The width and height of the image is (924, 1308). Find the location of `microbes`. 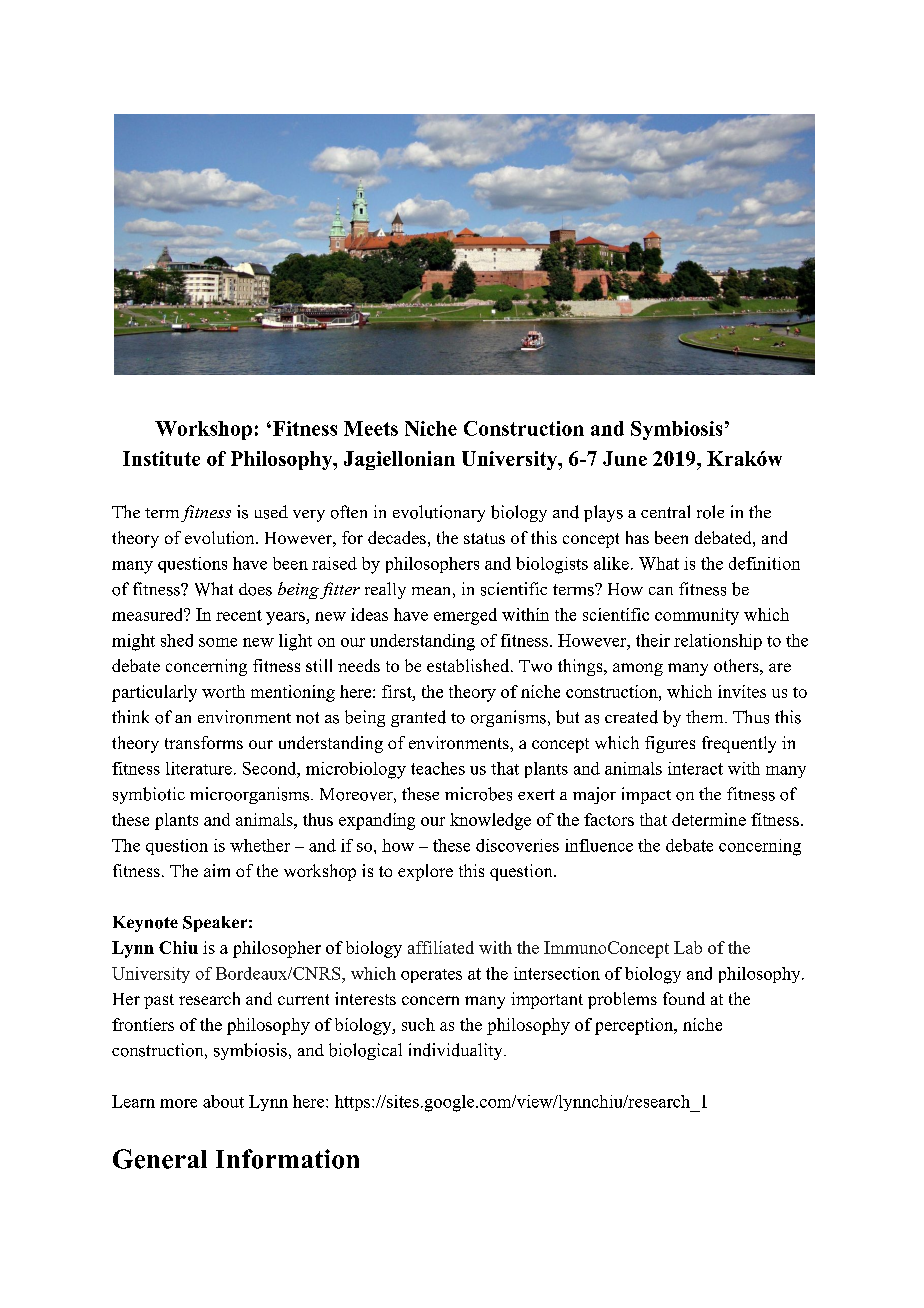

microbes is located at coordinates (478, 794).
